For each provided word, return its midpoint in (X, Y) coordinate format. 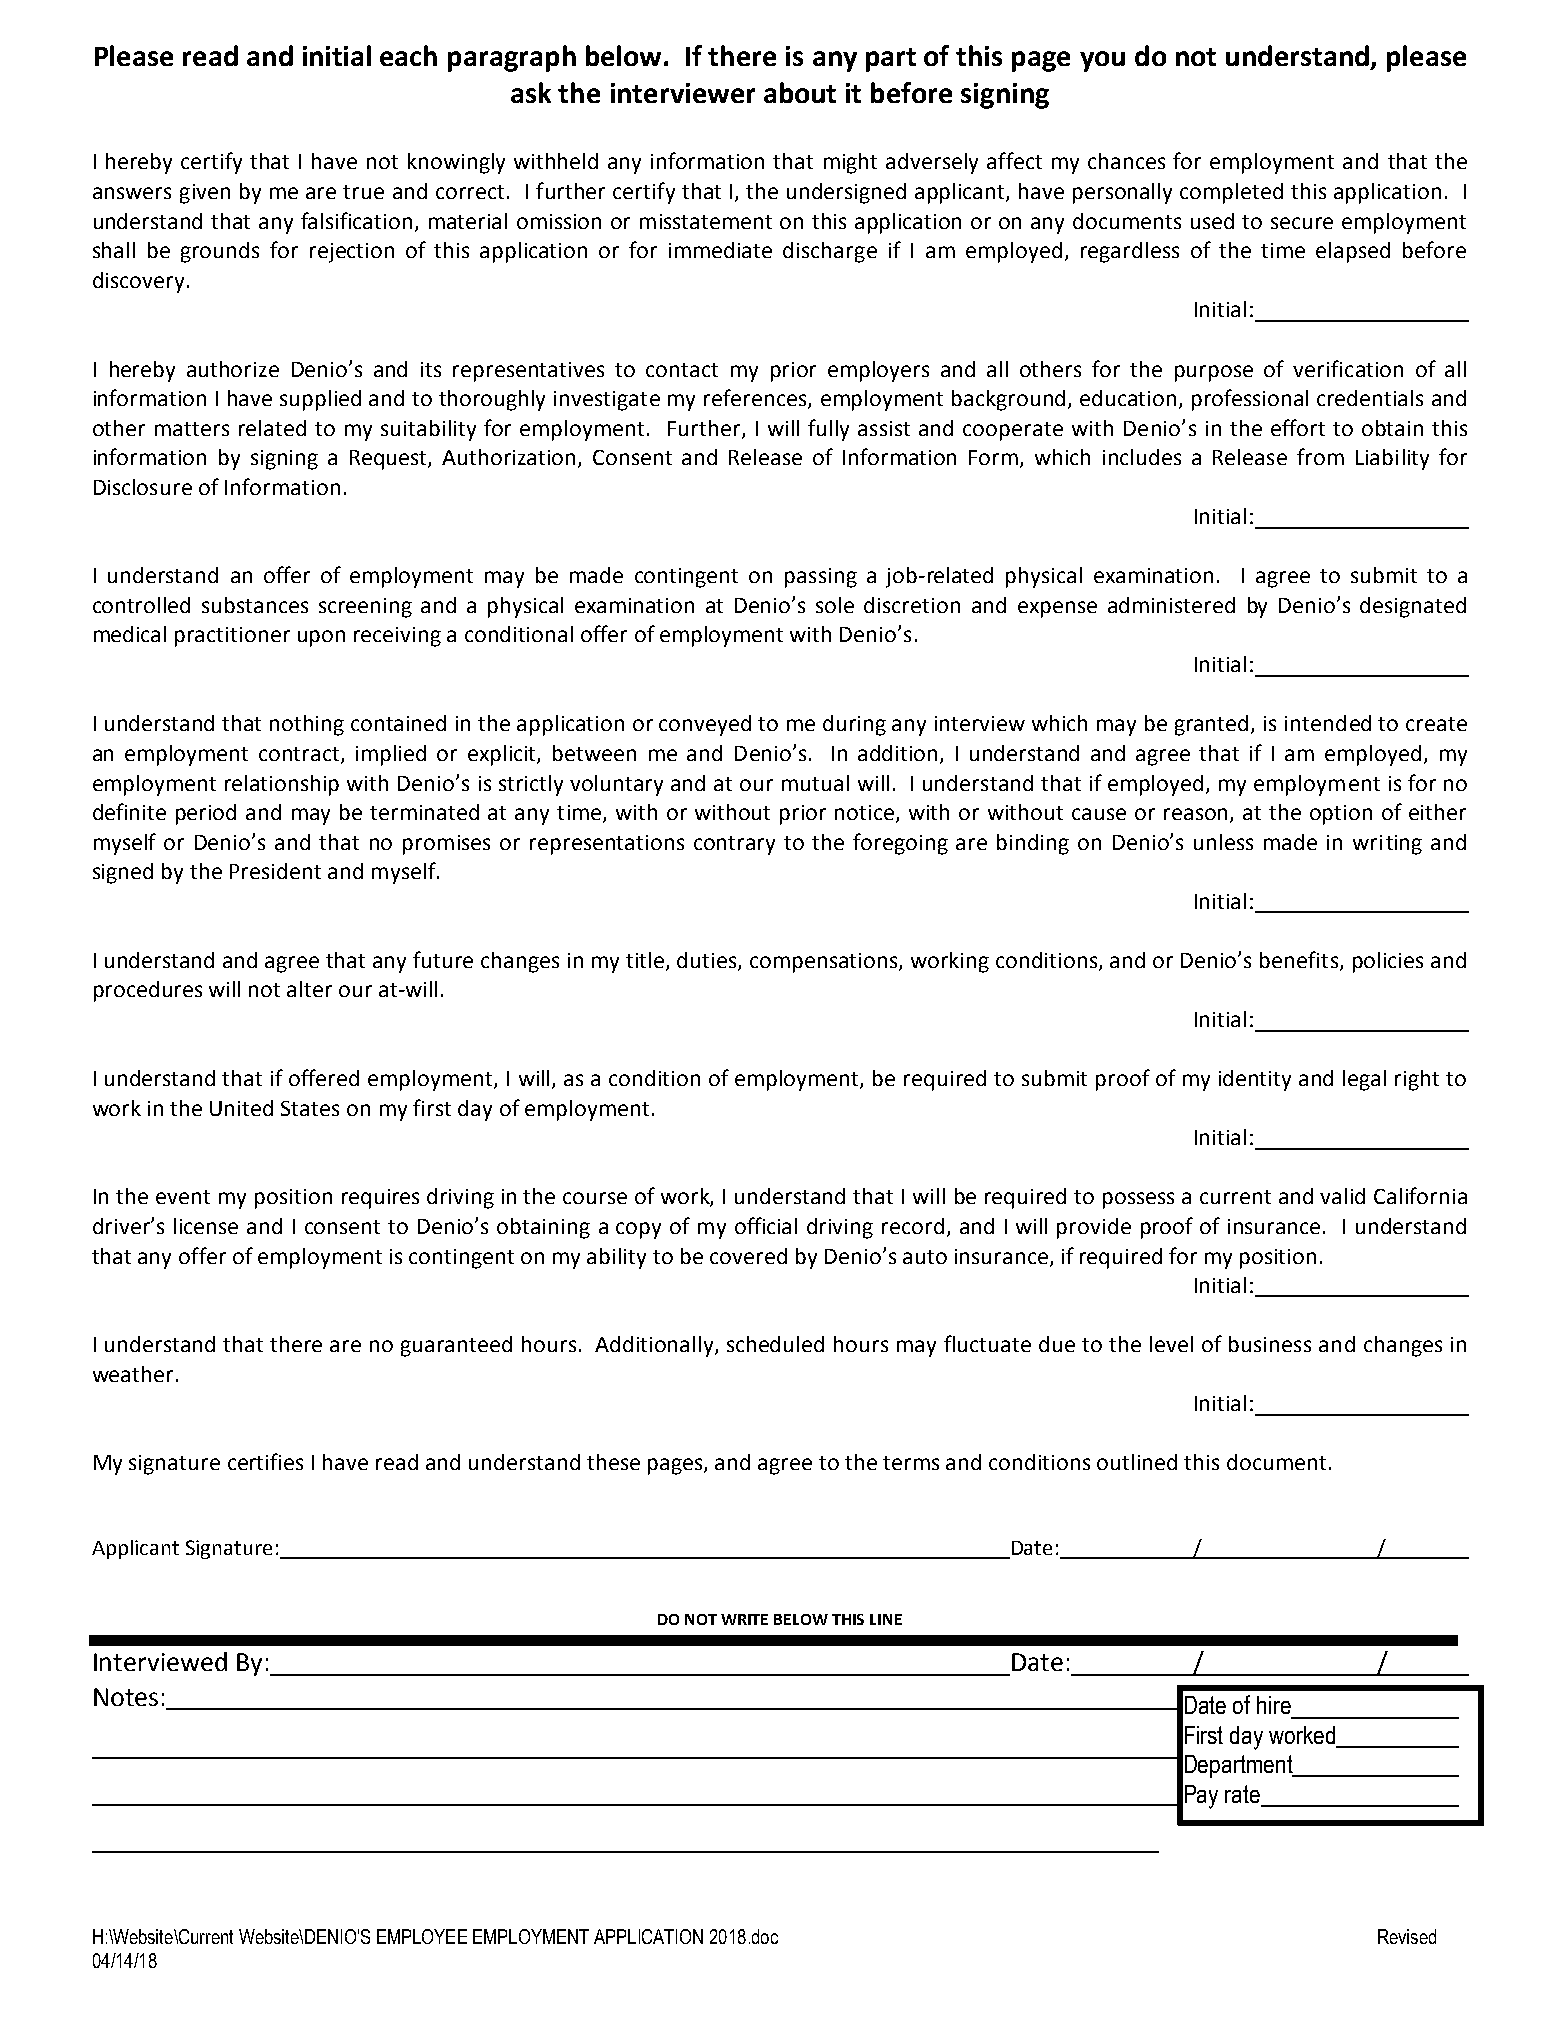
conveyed (705, 725)
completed (1231, 193)
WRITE (744, 1619)
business (1270, 1344)
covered (748, 1256)
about (800, 92)
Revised (1407, 1936)
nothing (307, 725)
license (206, 1226)
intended (1328, 723)
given (205, 194)
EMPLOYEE (422, 1936)
